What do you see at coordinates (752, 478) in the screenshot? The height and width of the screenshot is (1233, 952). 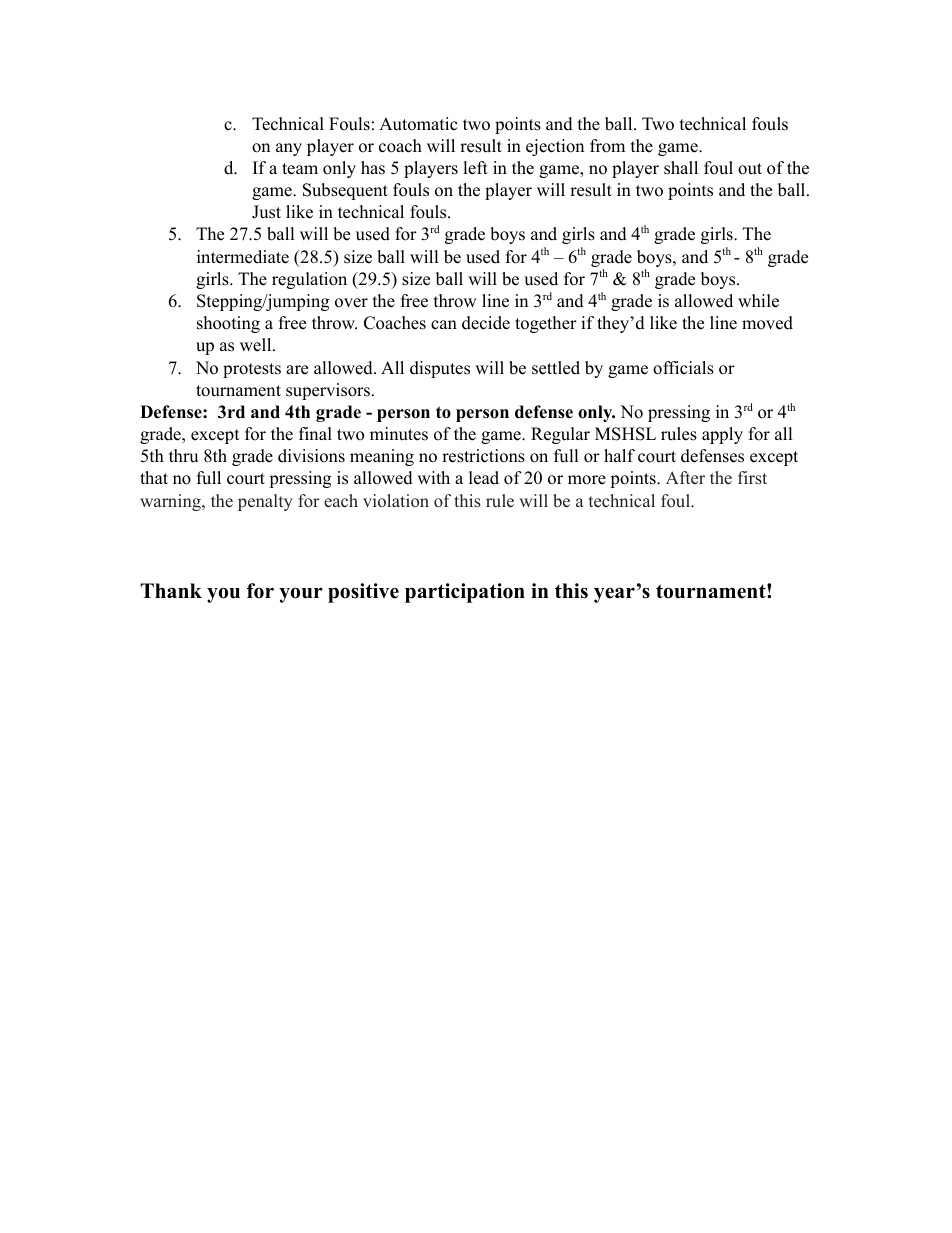 I see `first` at bounding box center [752, 478].
